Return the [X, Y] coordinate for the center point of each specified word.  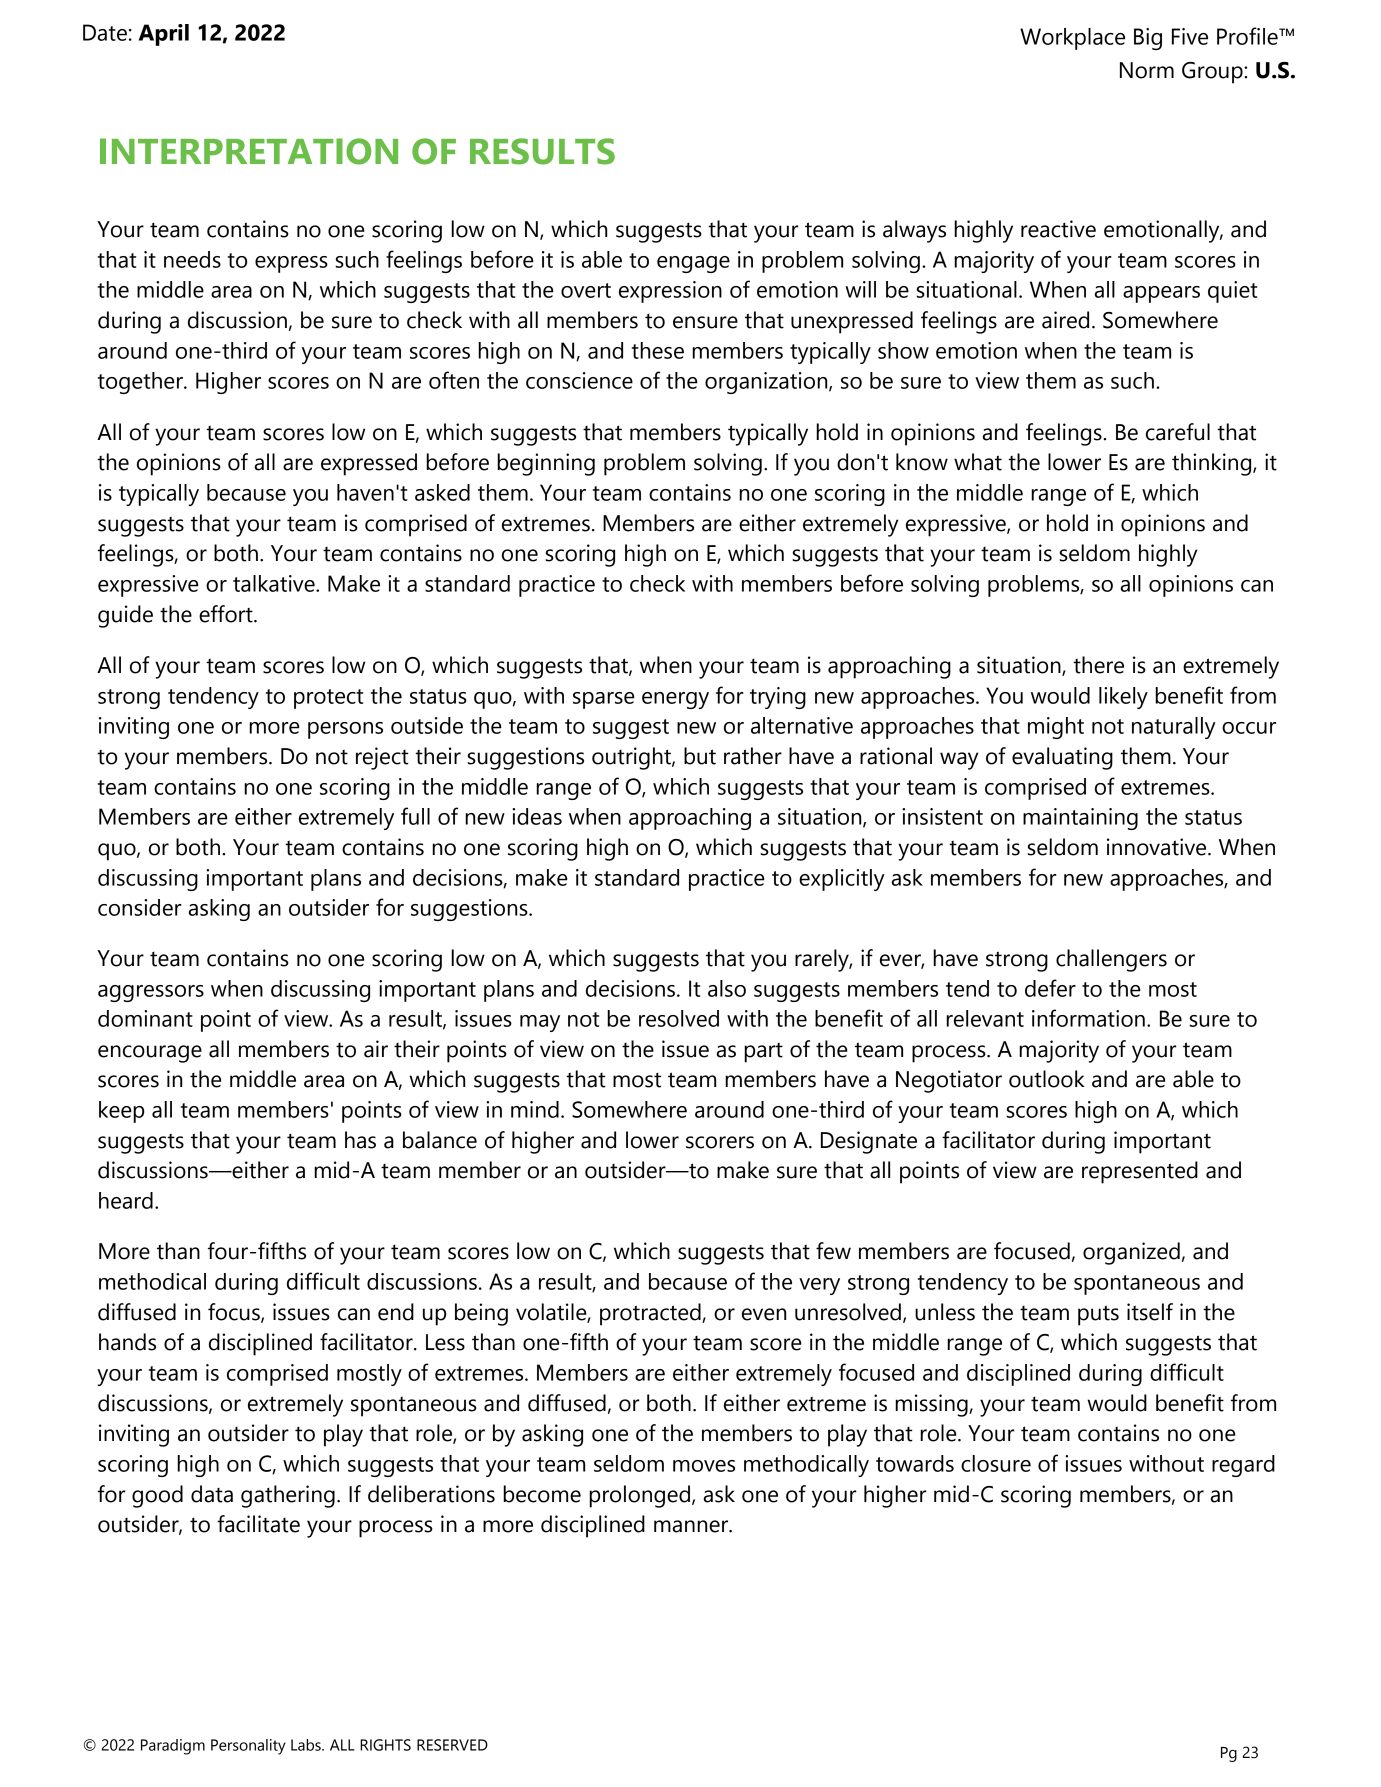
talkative [275, 583]
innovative [1158, 847]
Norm [1147, 70]
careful [1178, 432]
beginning [546, 464]
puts [1098, 1315]
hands [127, 1342]
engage [693, 264]
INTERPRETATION [249, 151]
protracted [651, 1314]
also [727, 988]
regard [1243, 1466]
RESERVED [452, 1745]
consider [140, 907]
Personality [248, 1747]
